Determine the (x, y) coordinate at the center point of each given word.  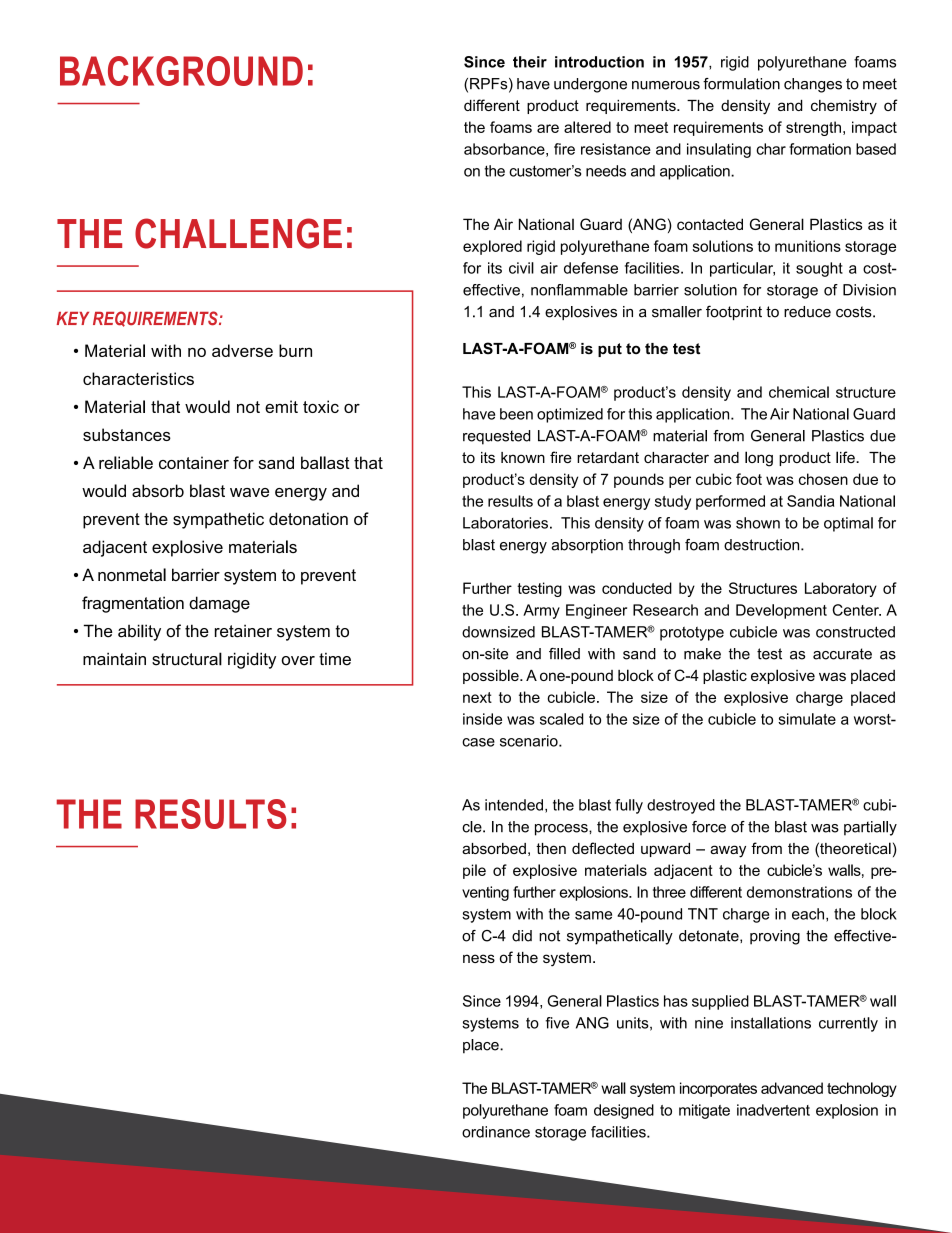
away (728, 851)
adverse (242, 350)
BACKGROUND (181, 71)
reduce (807, 312)
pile (474, 871)
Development (781, 611)
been (516, 414)
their (530, 62)
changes (813, 85)
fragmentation (133, 604)
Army (541, 611)
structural (187, 659)
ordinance (496, 1132)
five (557, 1023)
